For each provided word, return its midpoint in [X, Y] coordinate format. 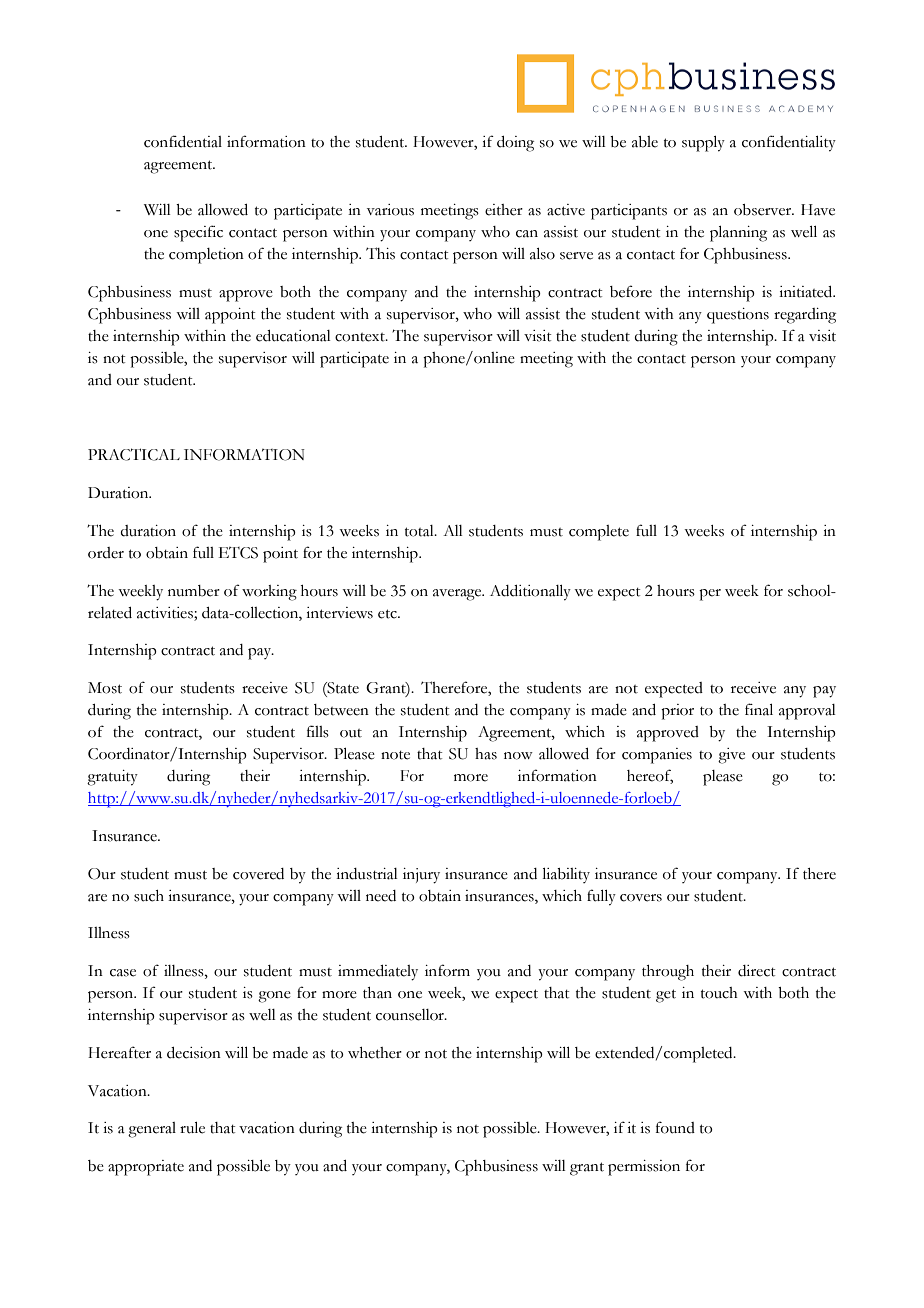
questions [738, 316]
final [759, 709]
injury [421, 876]
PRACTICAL [134, 454]
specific [198, 233]
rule [192, 1128]
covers [641, 898]
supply [703, 144]
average [458, 595]
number [194, 591]
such [149, 896]
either [504, 210]
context [361, 337]
